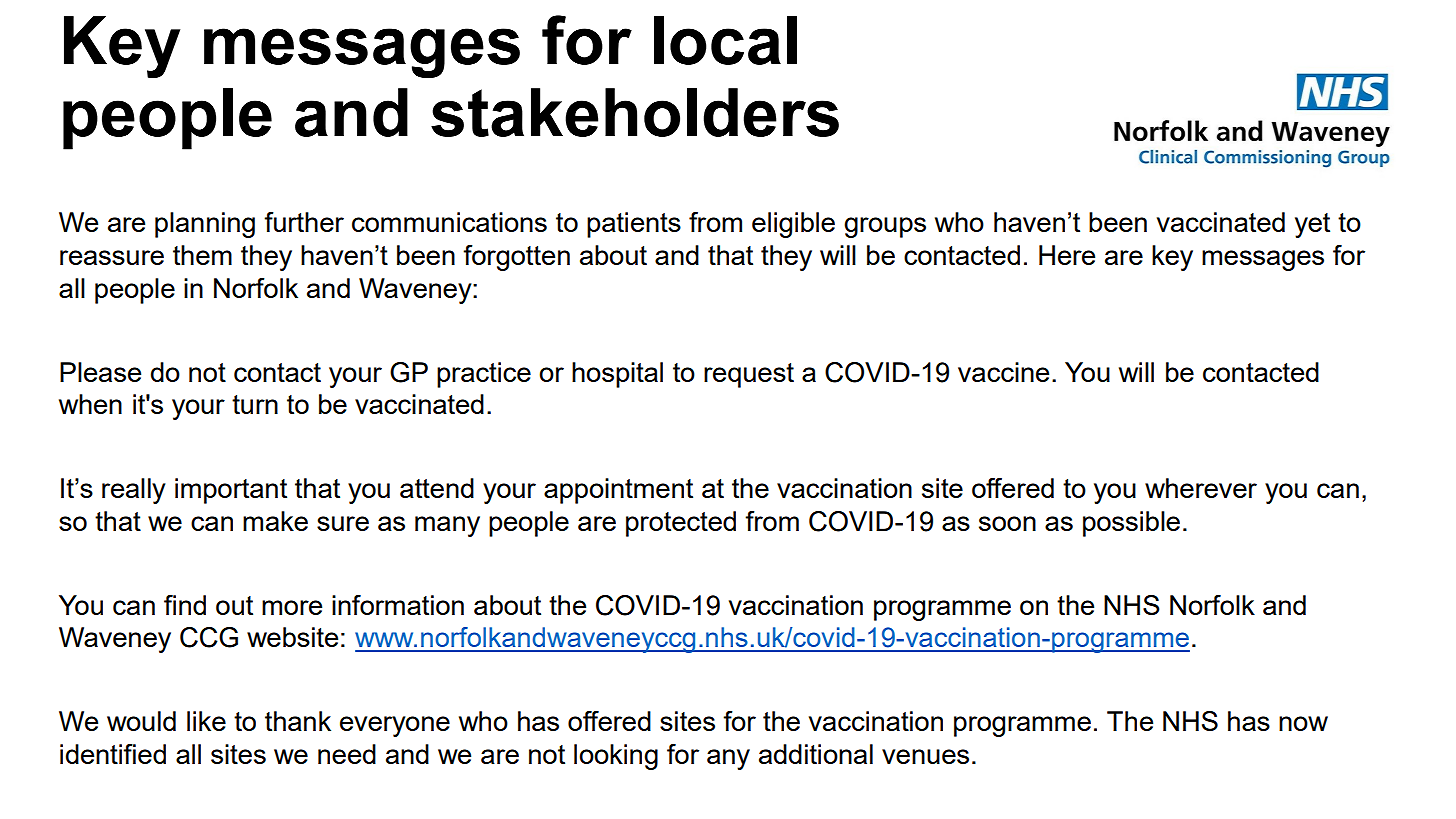 The image size is (1456, 819). I want to click on vaccine, so click(1003, 372).
